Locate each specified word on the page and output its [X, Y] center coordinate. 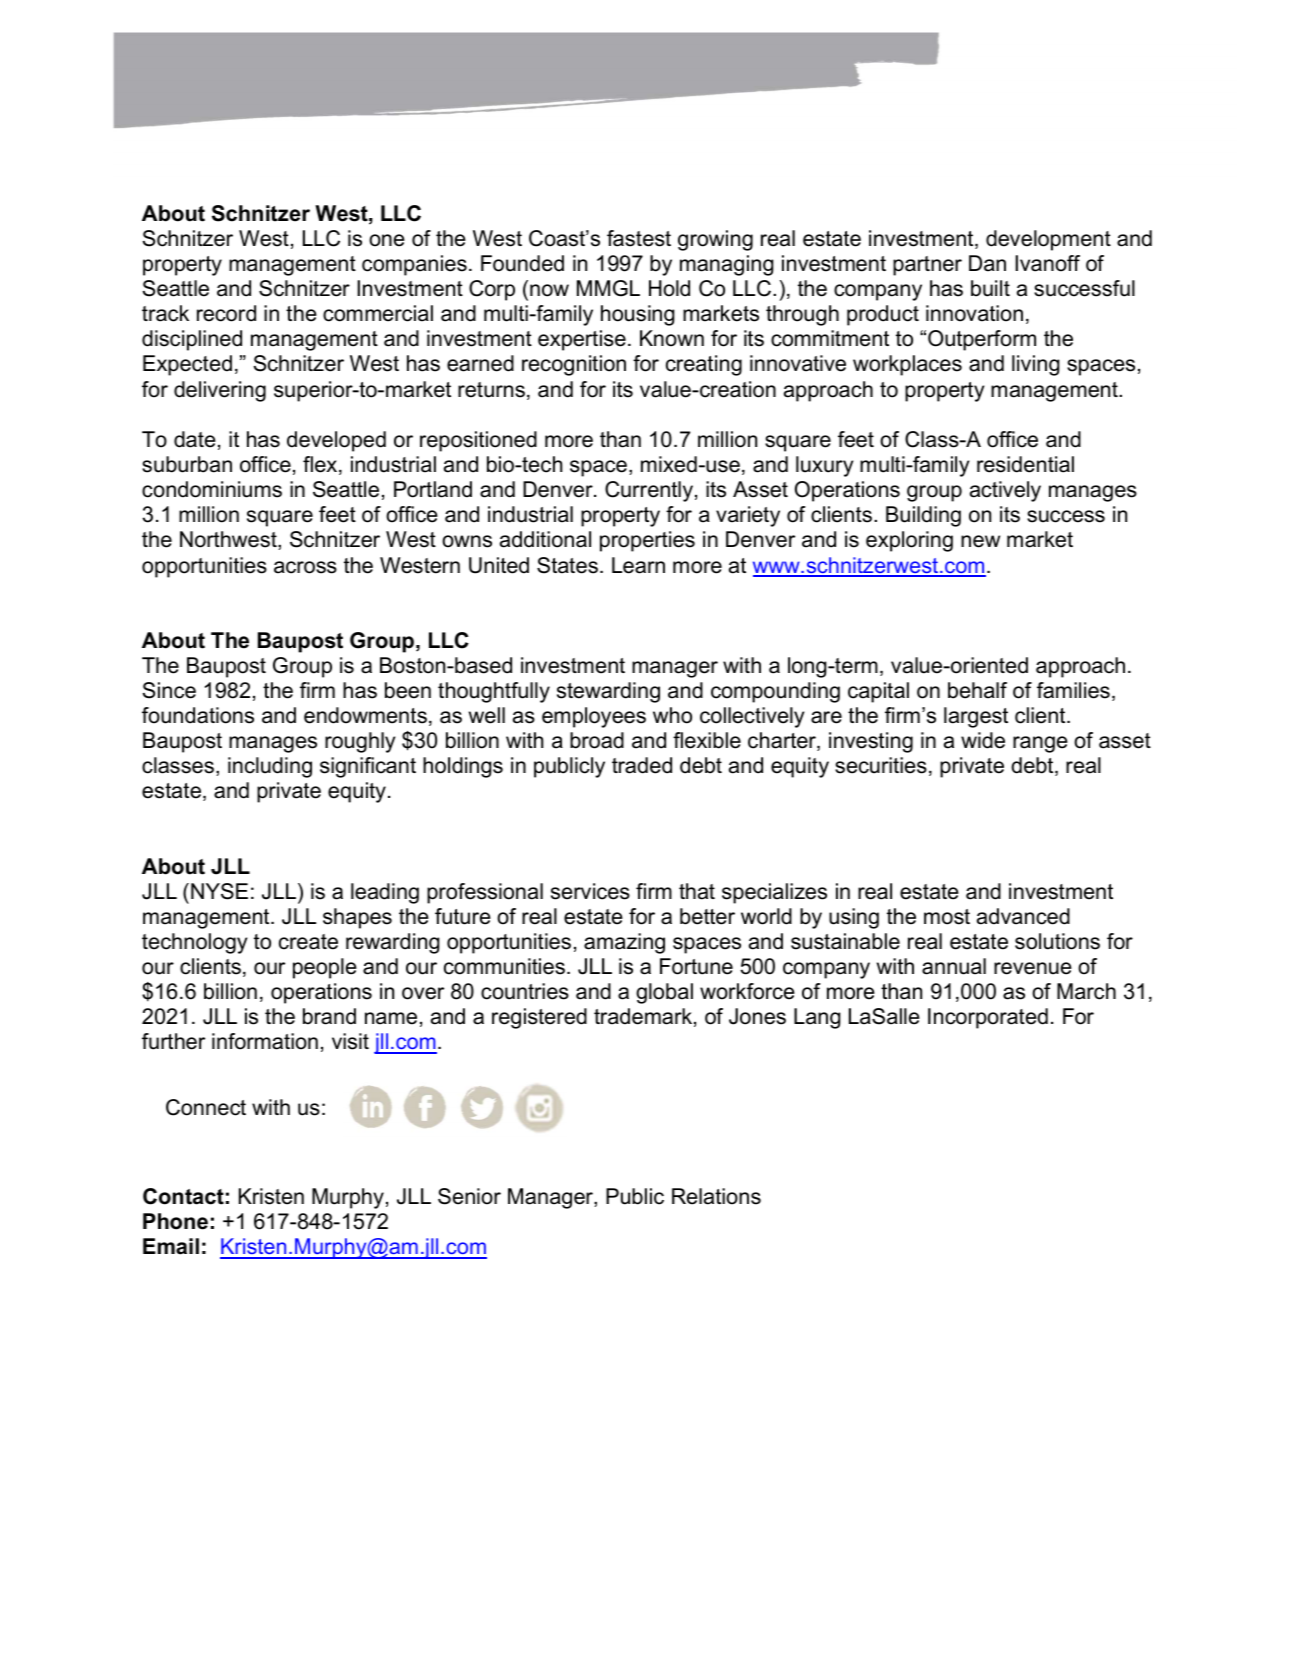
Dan [987, 263]
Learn [638, 565]
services [590, 891]
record [226, 313]
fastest [639, 238]
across [305, 567]
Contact [183, 1196]
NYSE [219, 891]
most [947, 917]
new [980, 541]
